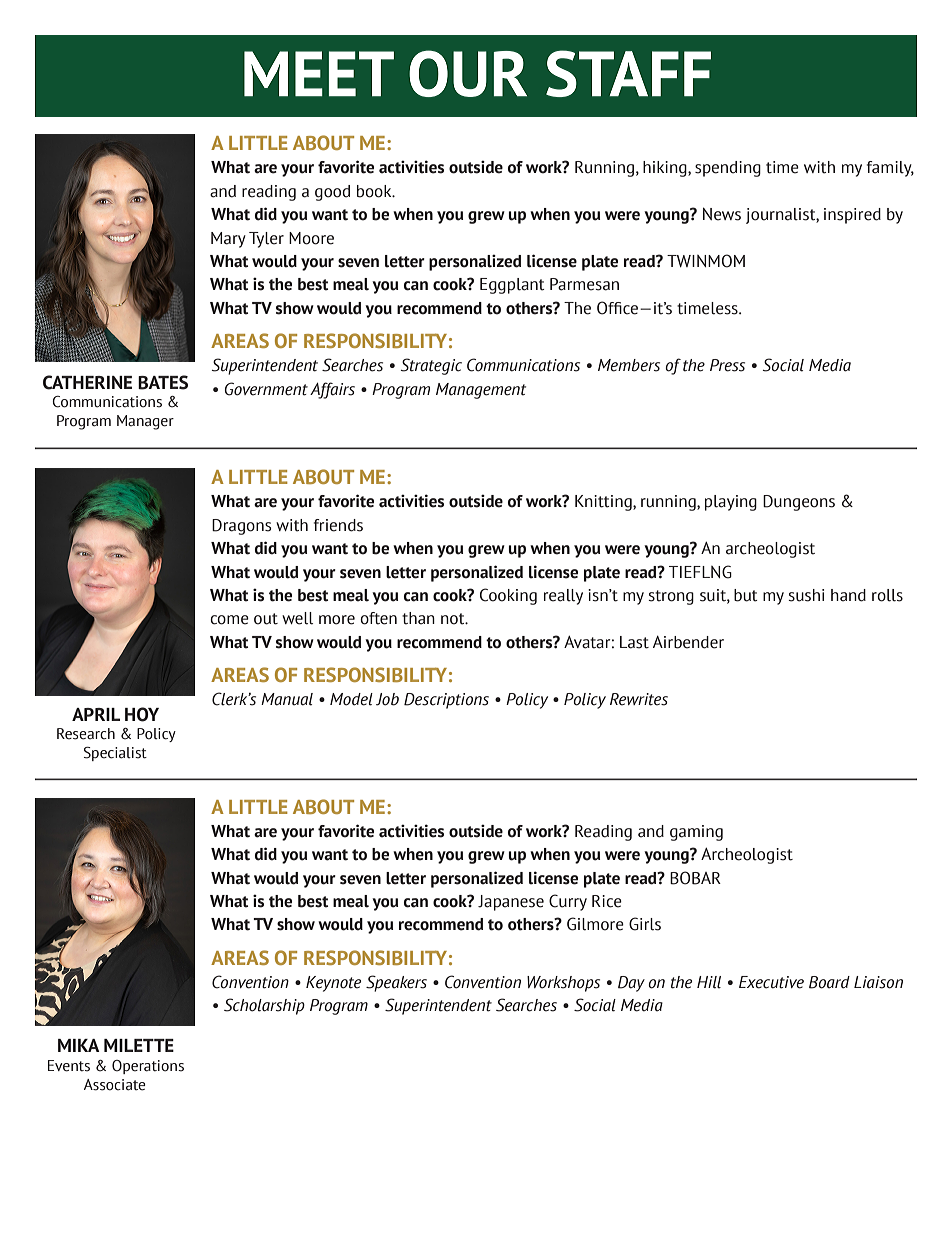  Describe the element at coordinates (115, 754) in the image. I see `Specialist` at that location.
